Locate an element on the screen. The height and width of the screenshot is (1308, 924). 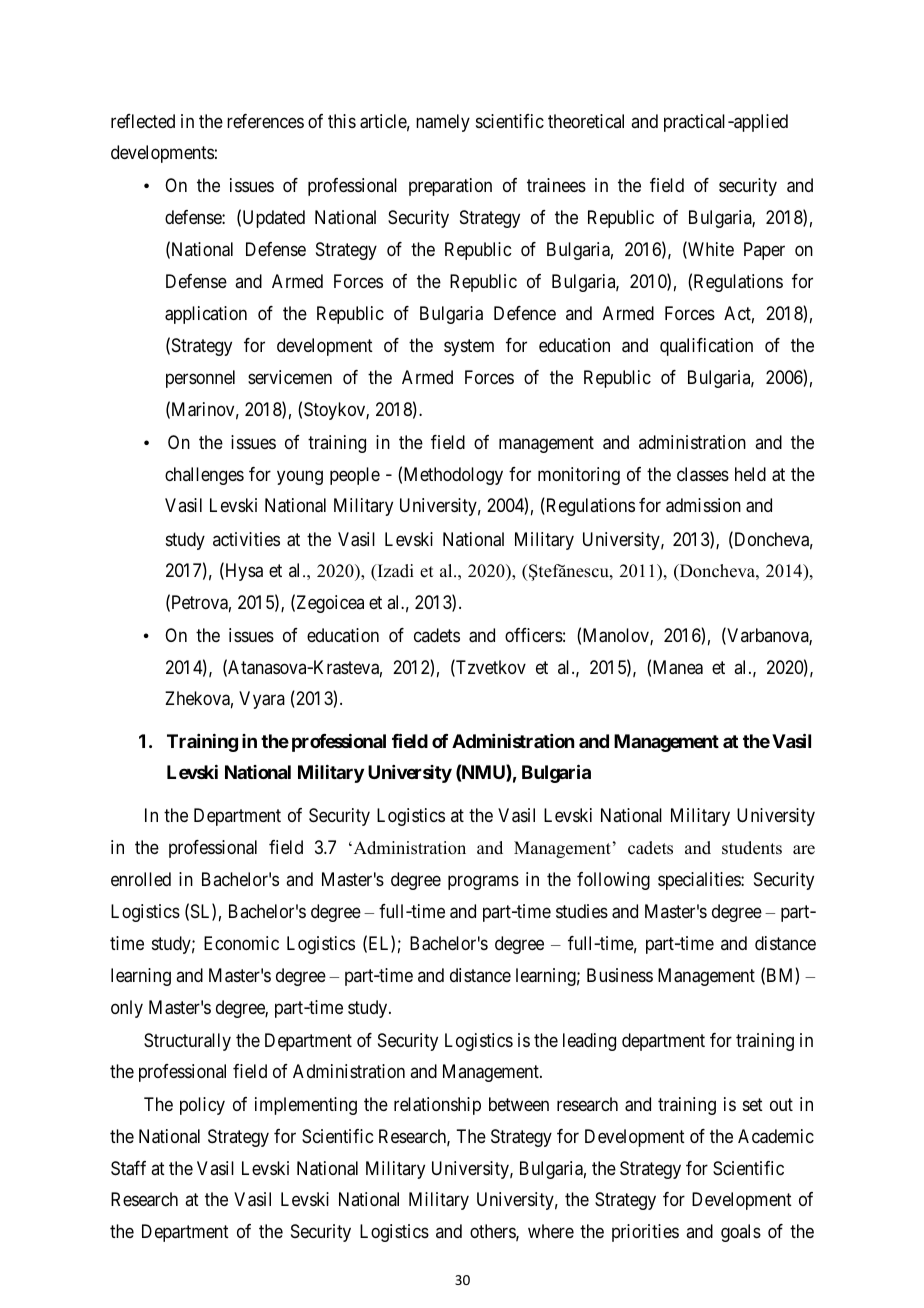
preparation is located at coordinates (450, 187).
